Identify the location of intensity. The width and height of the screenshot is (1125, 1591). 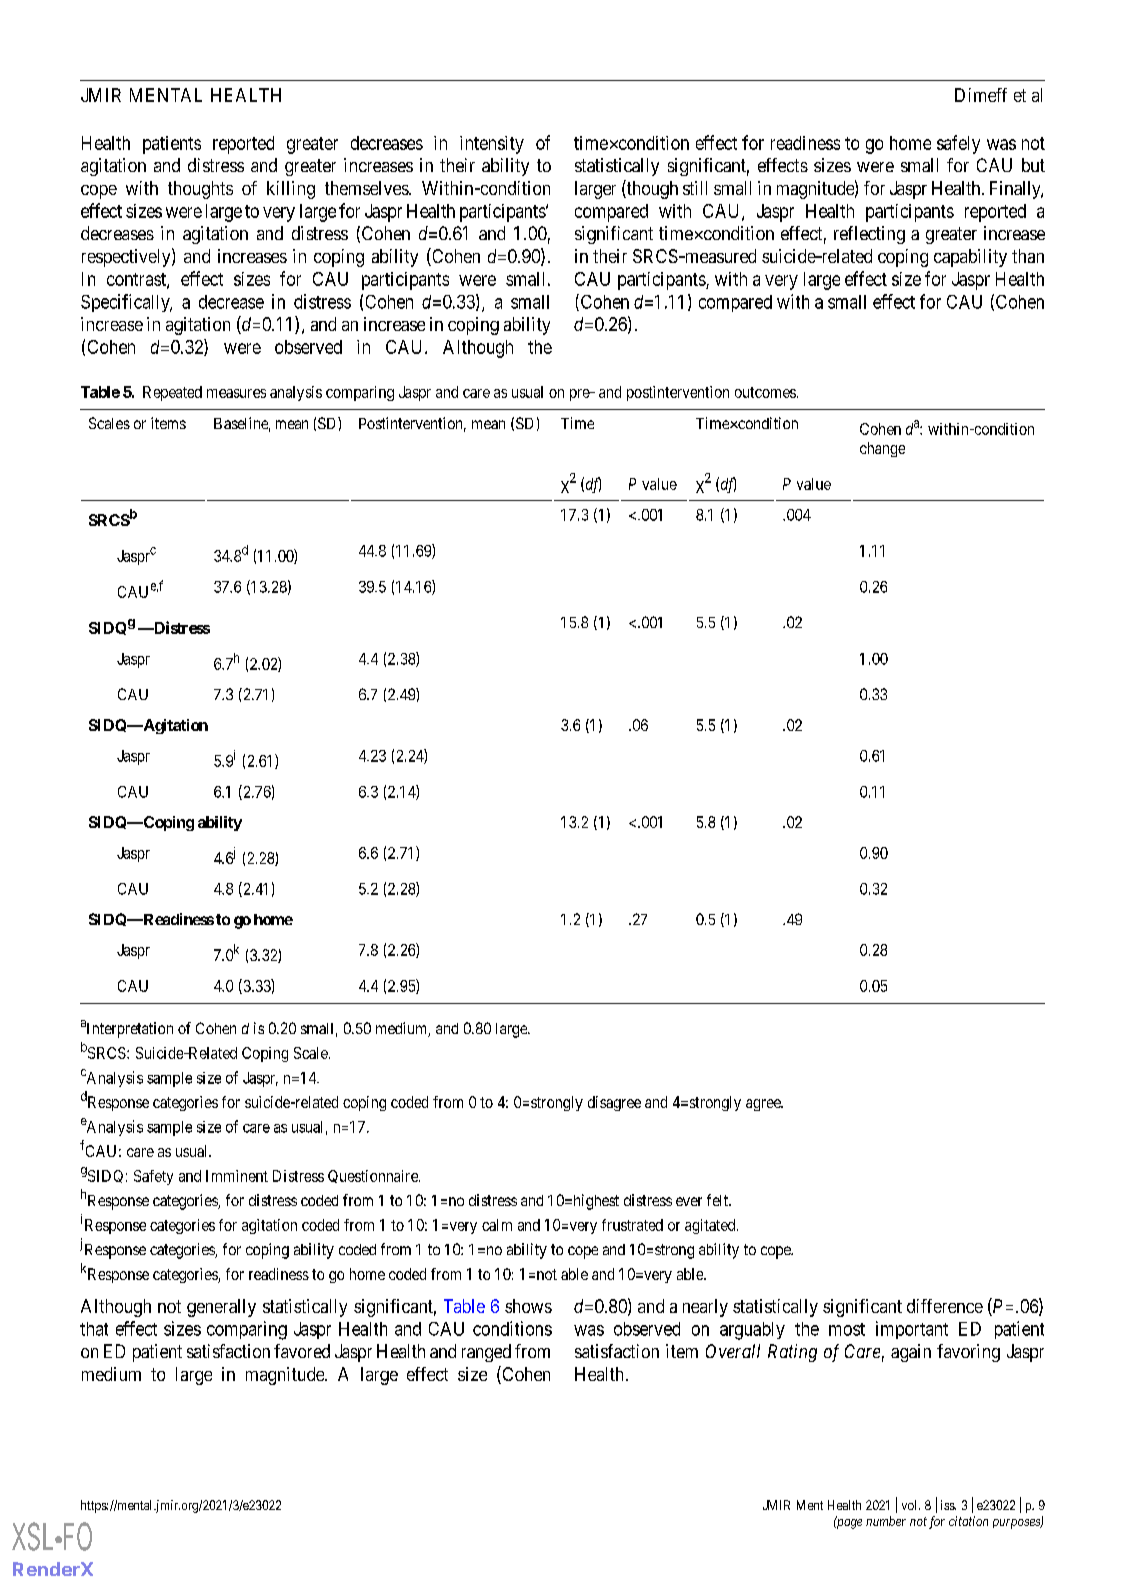
(492, 145).
